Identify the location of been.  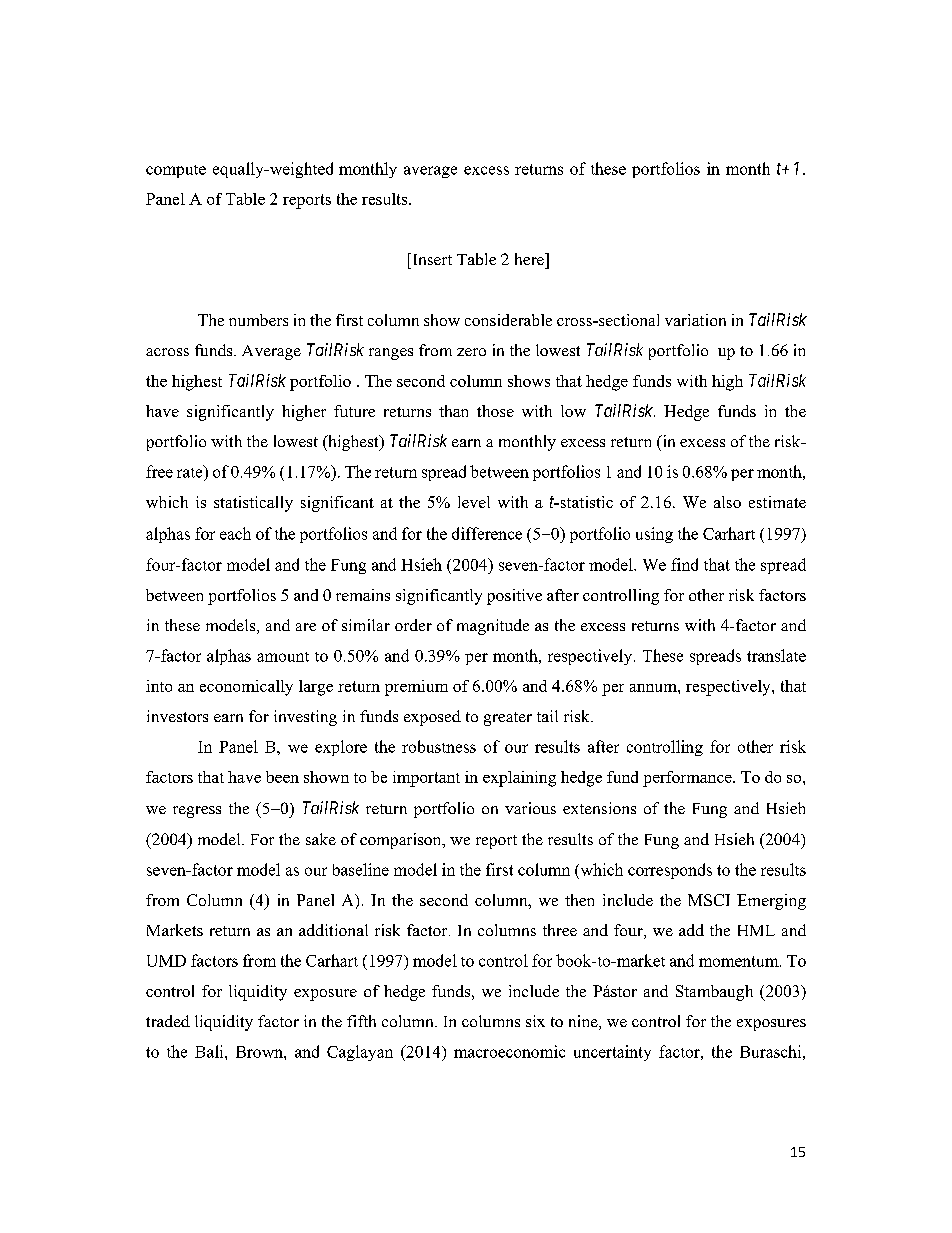
(282, 777).
